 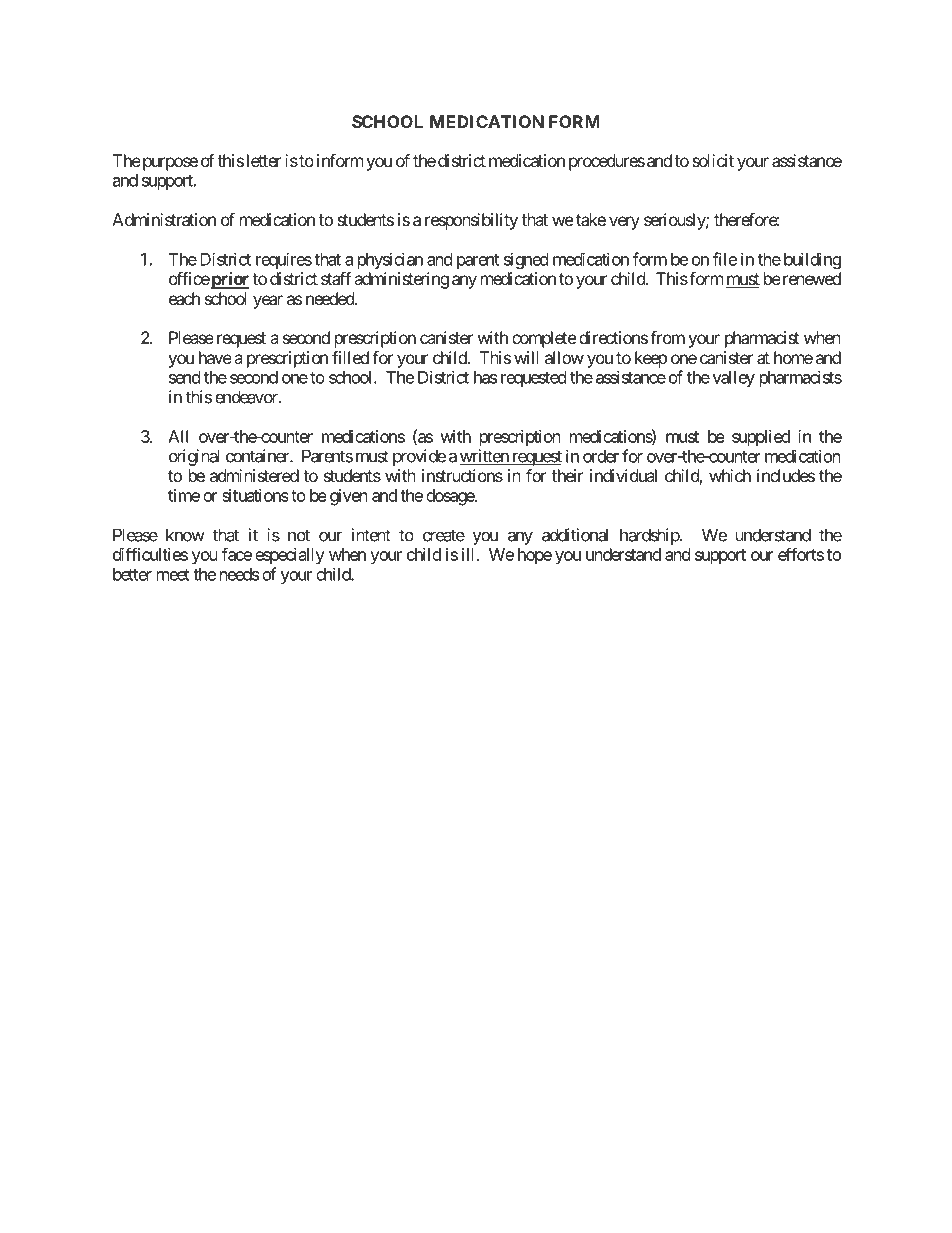 What do you see at coordinates (173, 575) in the page?
I see `meet` at bounding box center [173, 575].
